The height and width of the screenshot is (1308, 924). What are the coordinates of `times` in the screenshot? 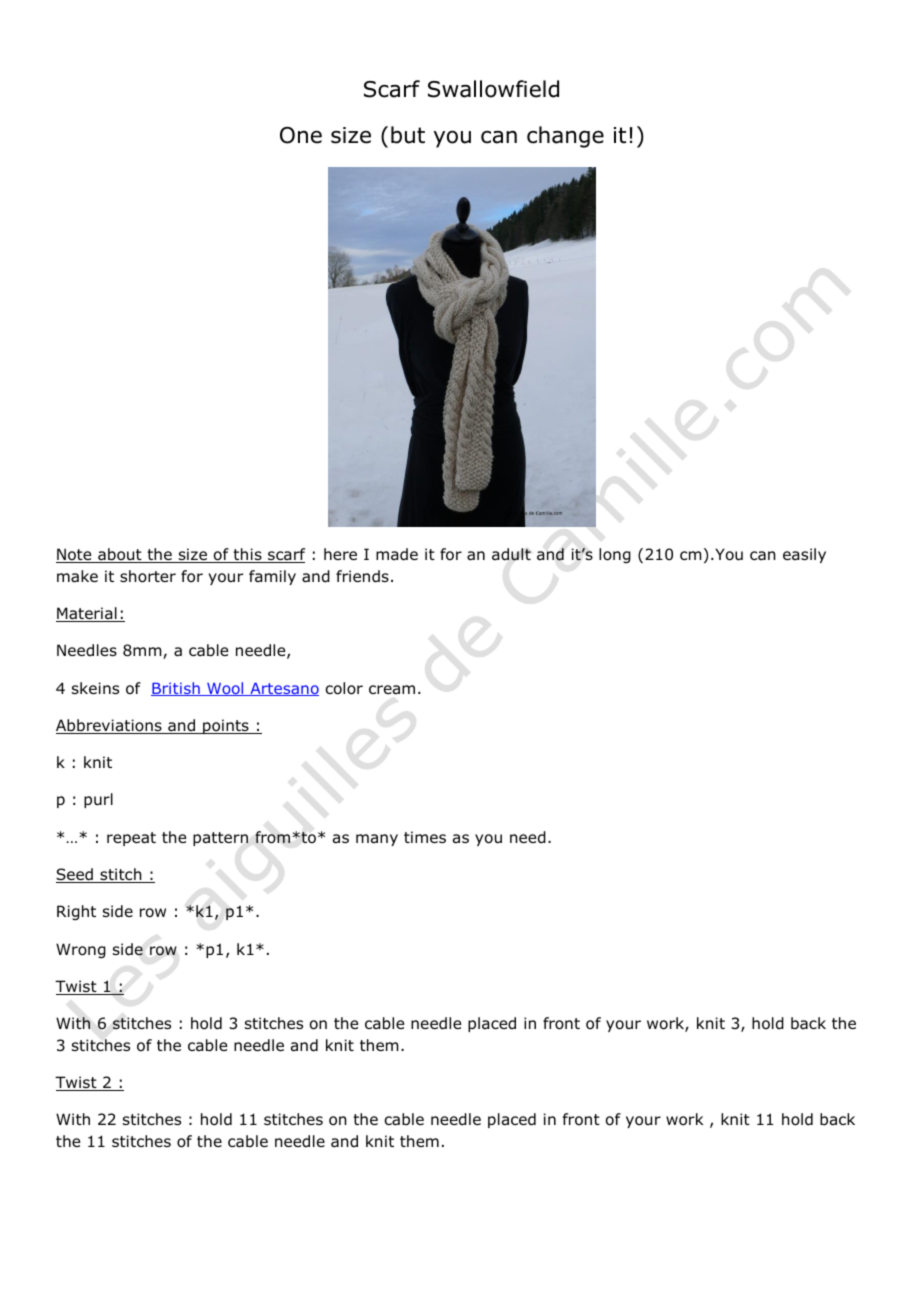 It's located at (425, 837).
